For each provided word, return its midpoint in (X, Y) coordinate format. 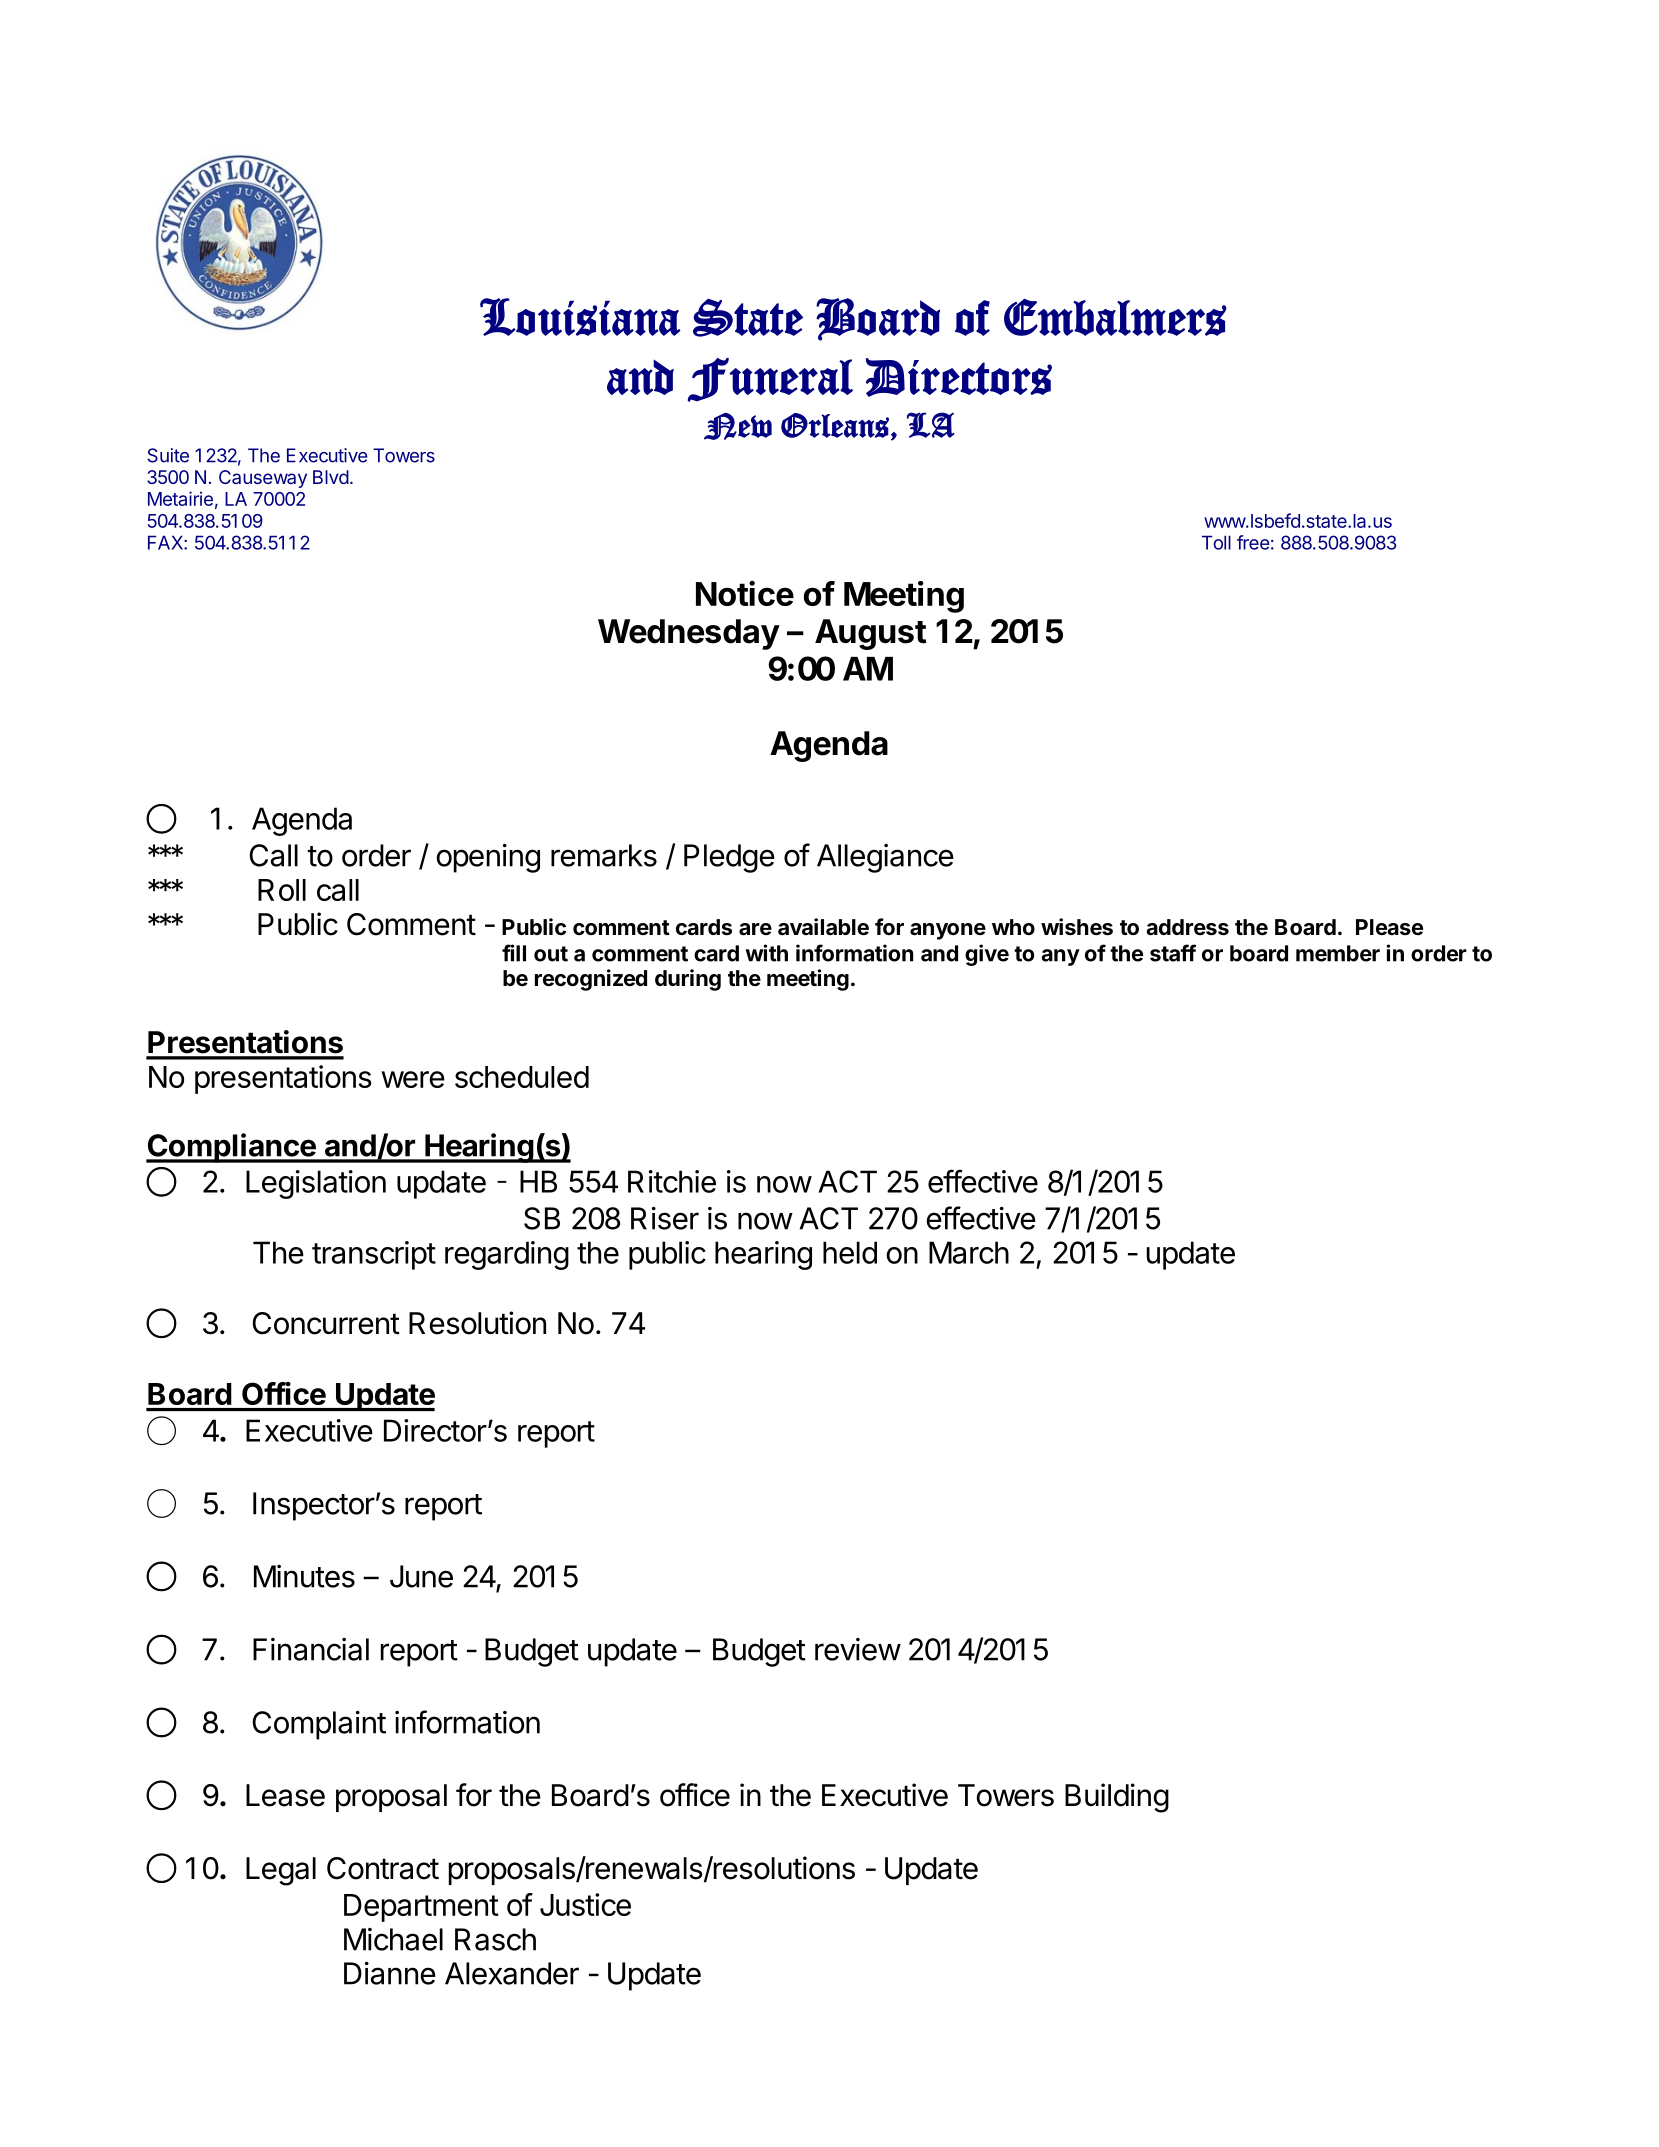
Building (1117, 1798)
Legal (281, 1871)
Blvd (331, 477)
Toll (1216, 542)
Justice (585, 1904)
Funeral (770, 380)
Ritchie (672, 1181)
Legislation (316, 1184)
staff (1173, 953)
